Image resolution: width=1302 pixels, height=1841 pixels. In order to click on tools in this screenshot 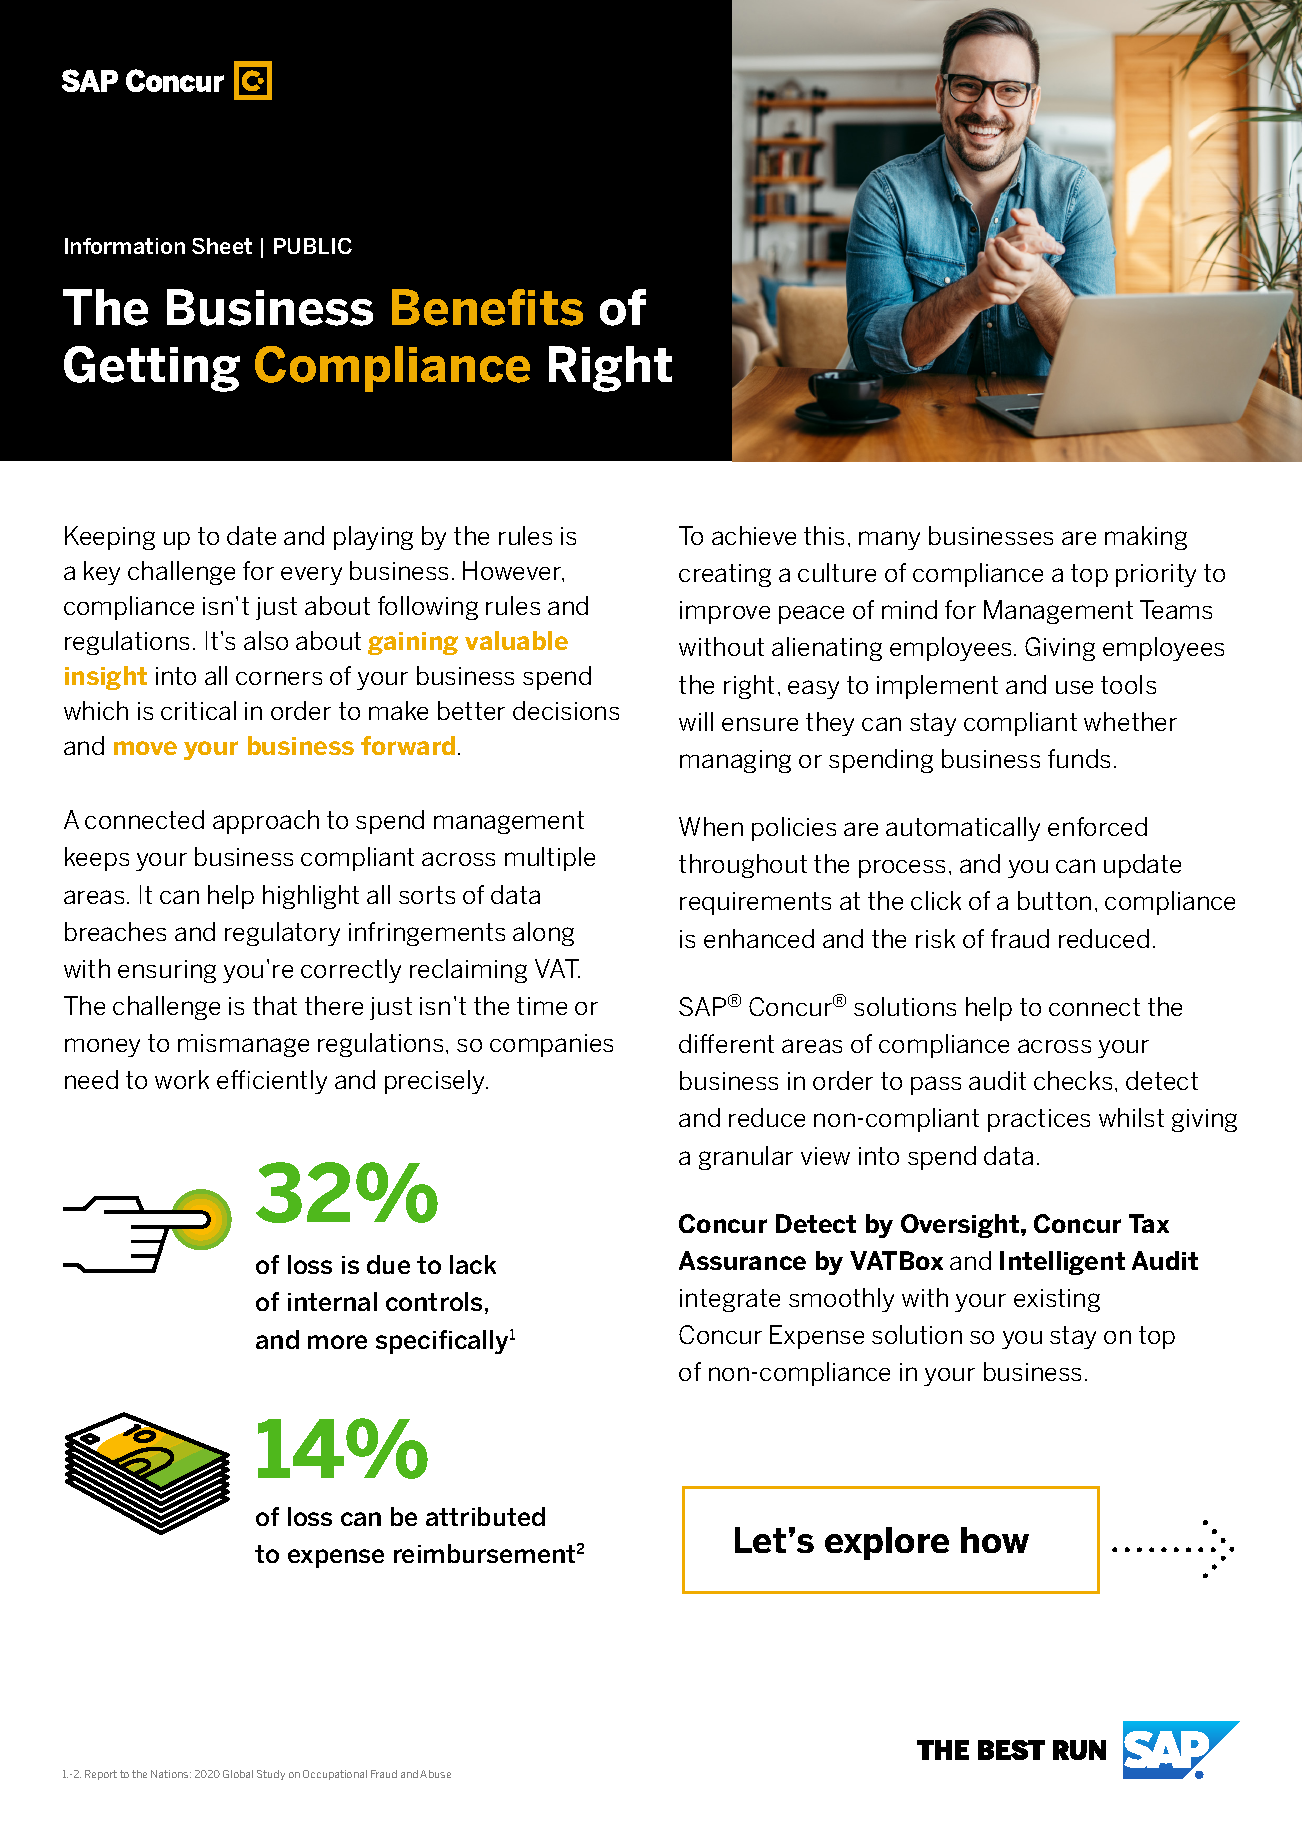, I will do `click(1128, 684)`.
